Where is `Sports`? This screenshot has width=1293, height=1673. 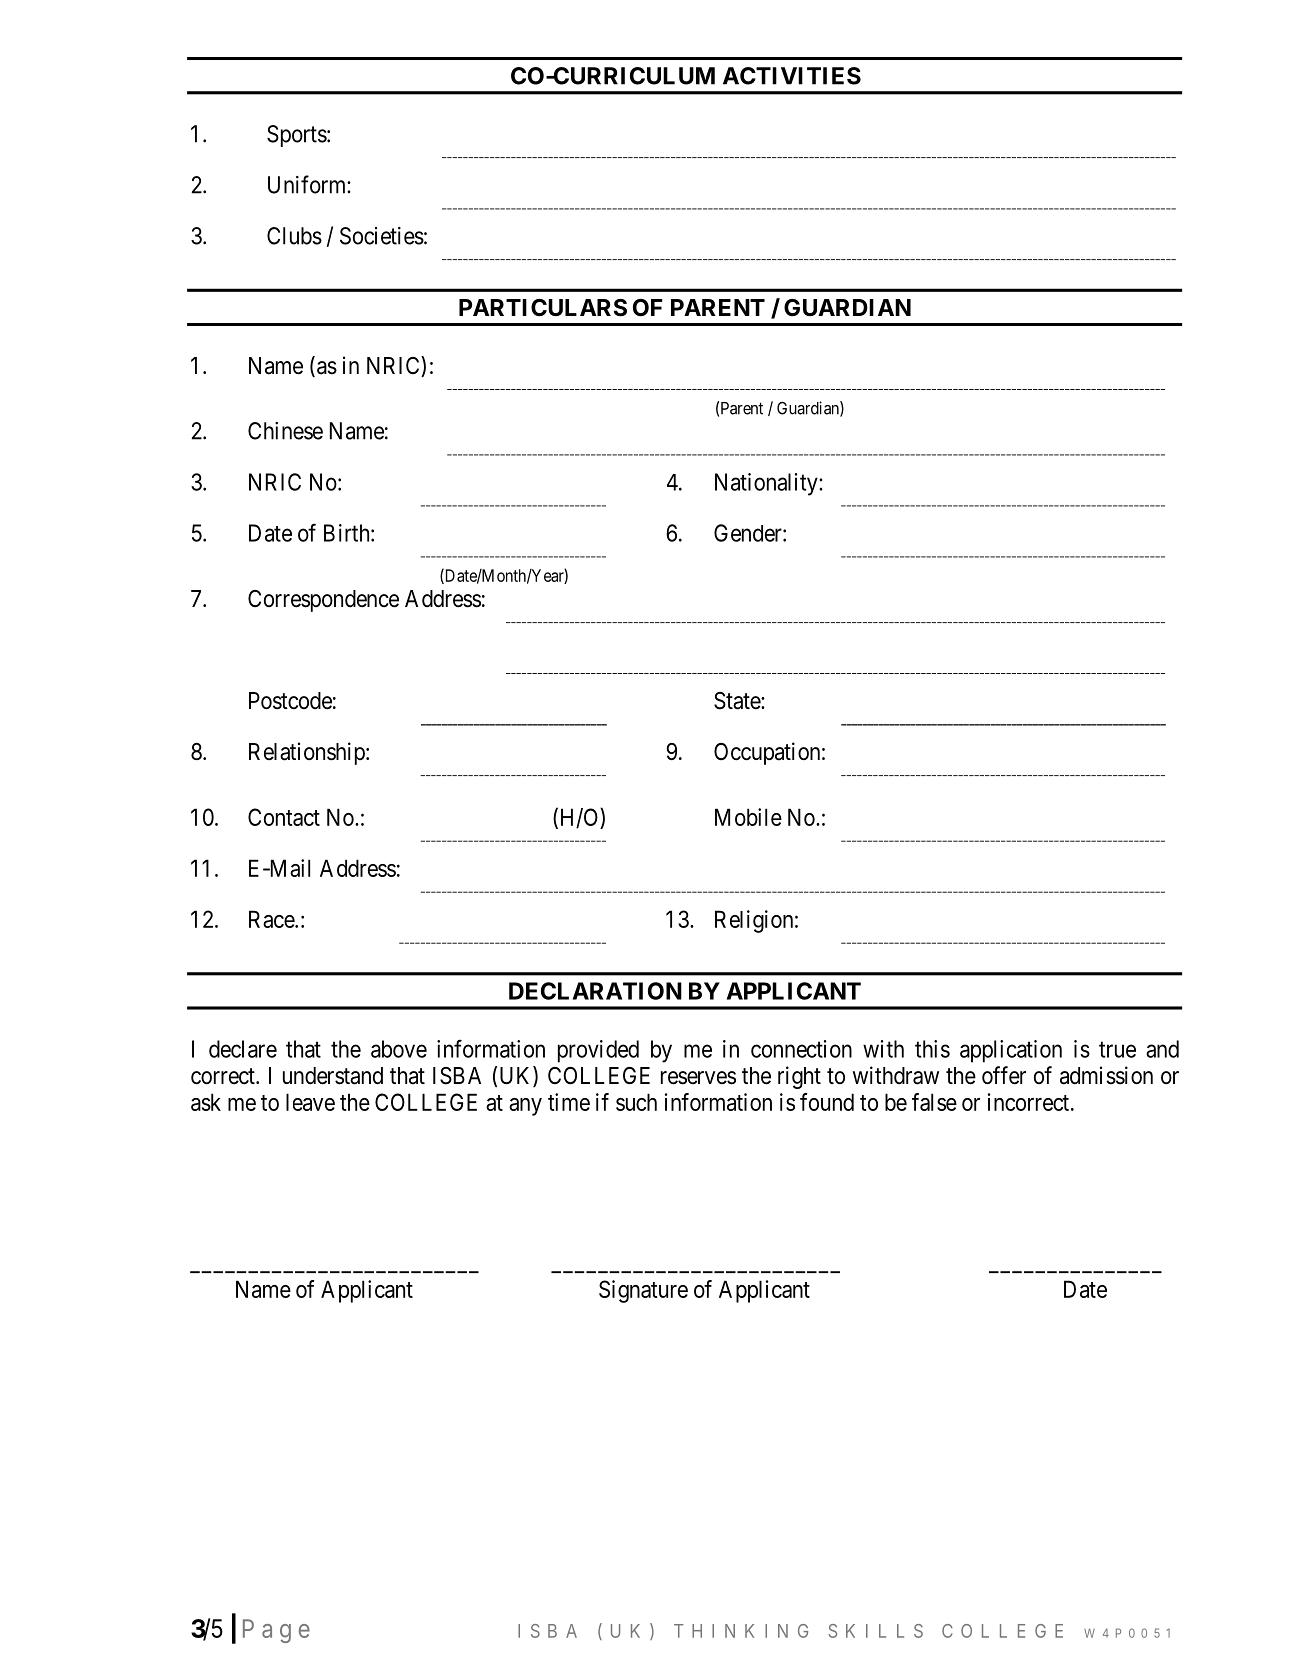
Sports is located at coordinates (297, 136).
